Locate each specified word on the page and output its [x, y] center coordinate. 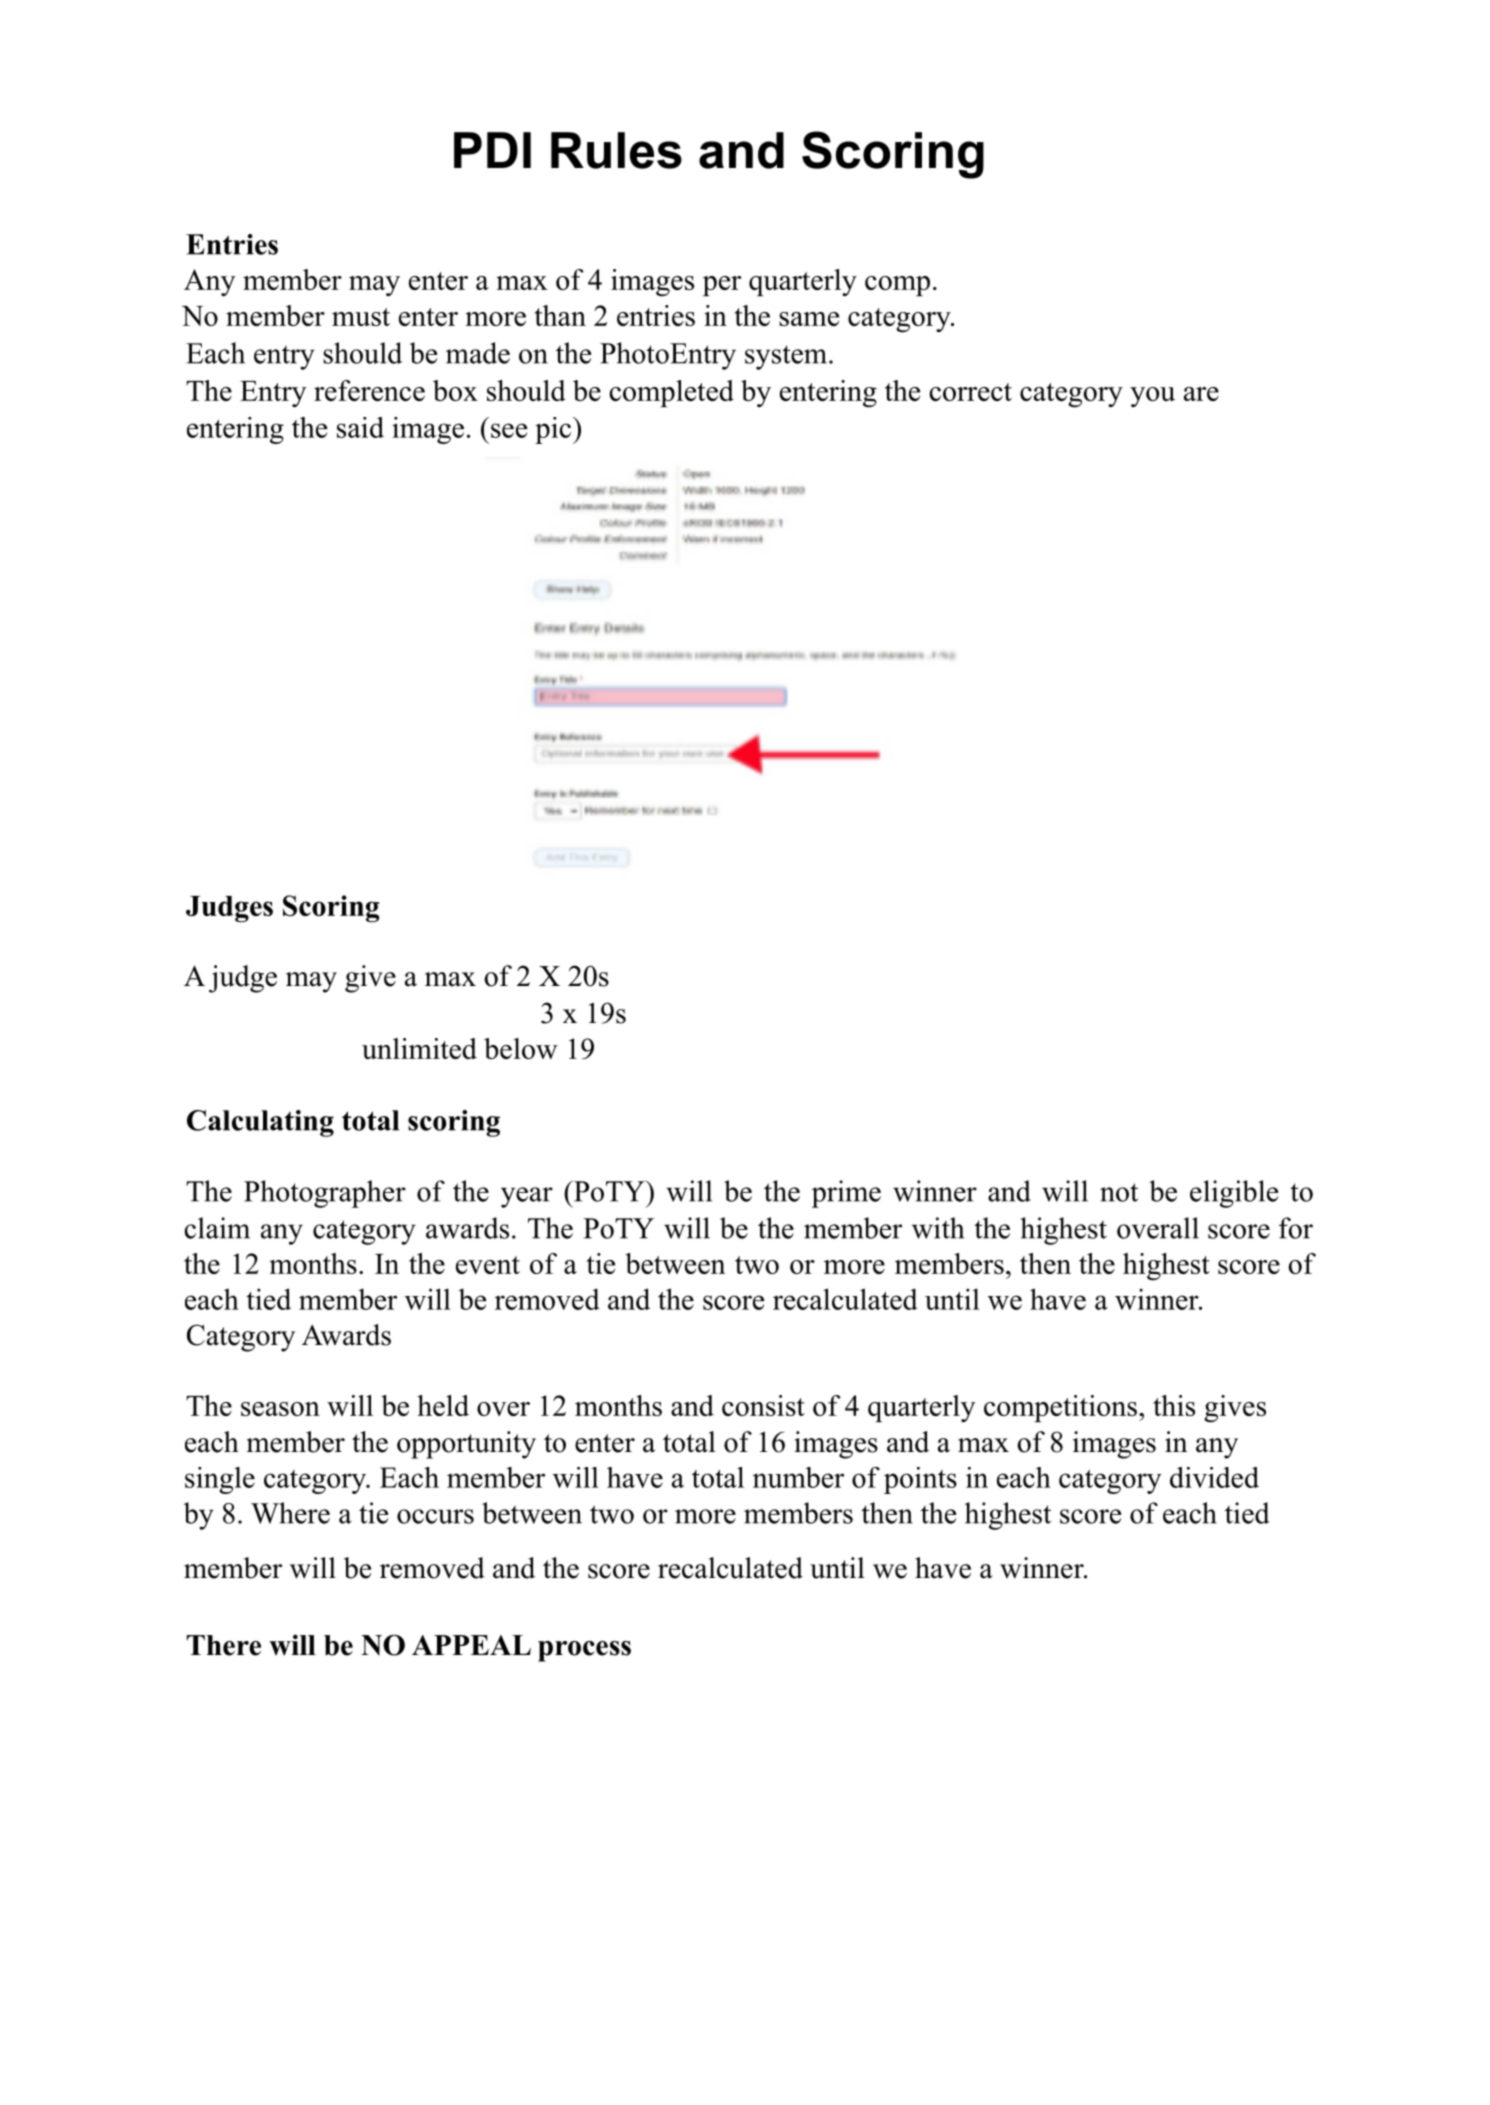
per [722, 286]
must [361, 317]
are [1201, 394]
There [224, 1645]
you [1152, 397]
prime [846, 1194]
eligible [1234, 1194]
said [360, 427]
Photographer [325, 1194]
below [521, 1048]
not [1119, 1192]
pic [553, 430]
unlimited [419, 1048]
